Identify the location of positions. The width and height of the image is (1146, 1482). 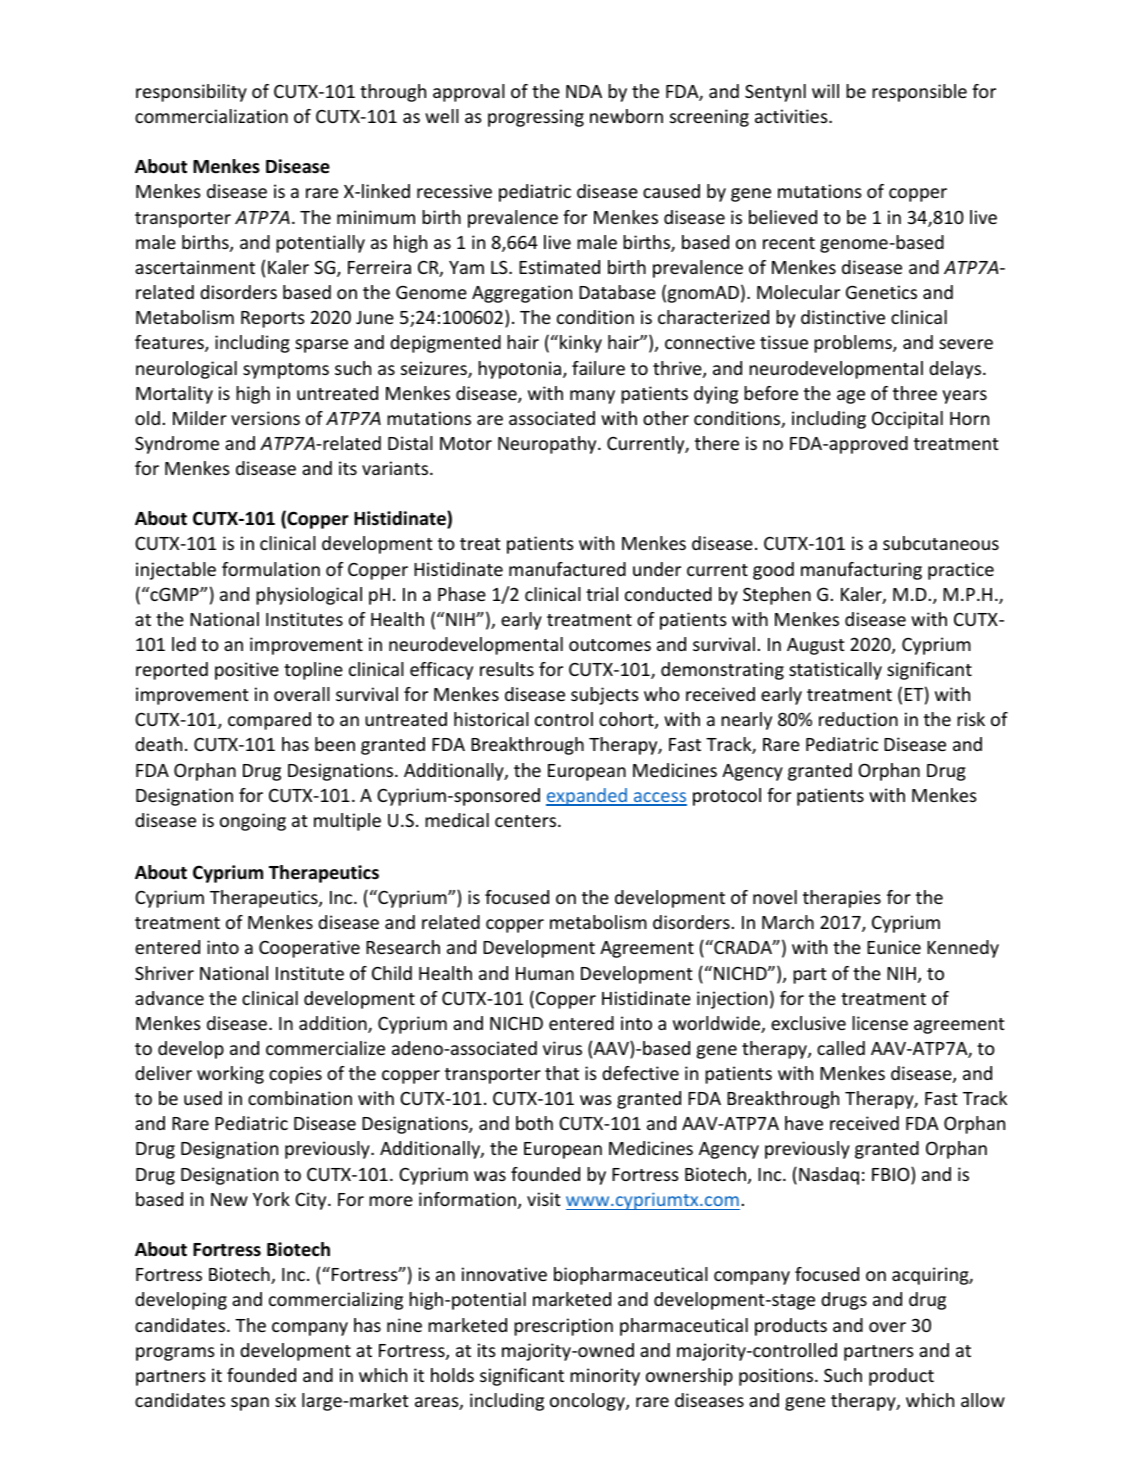
(777, 1377).
